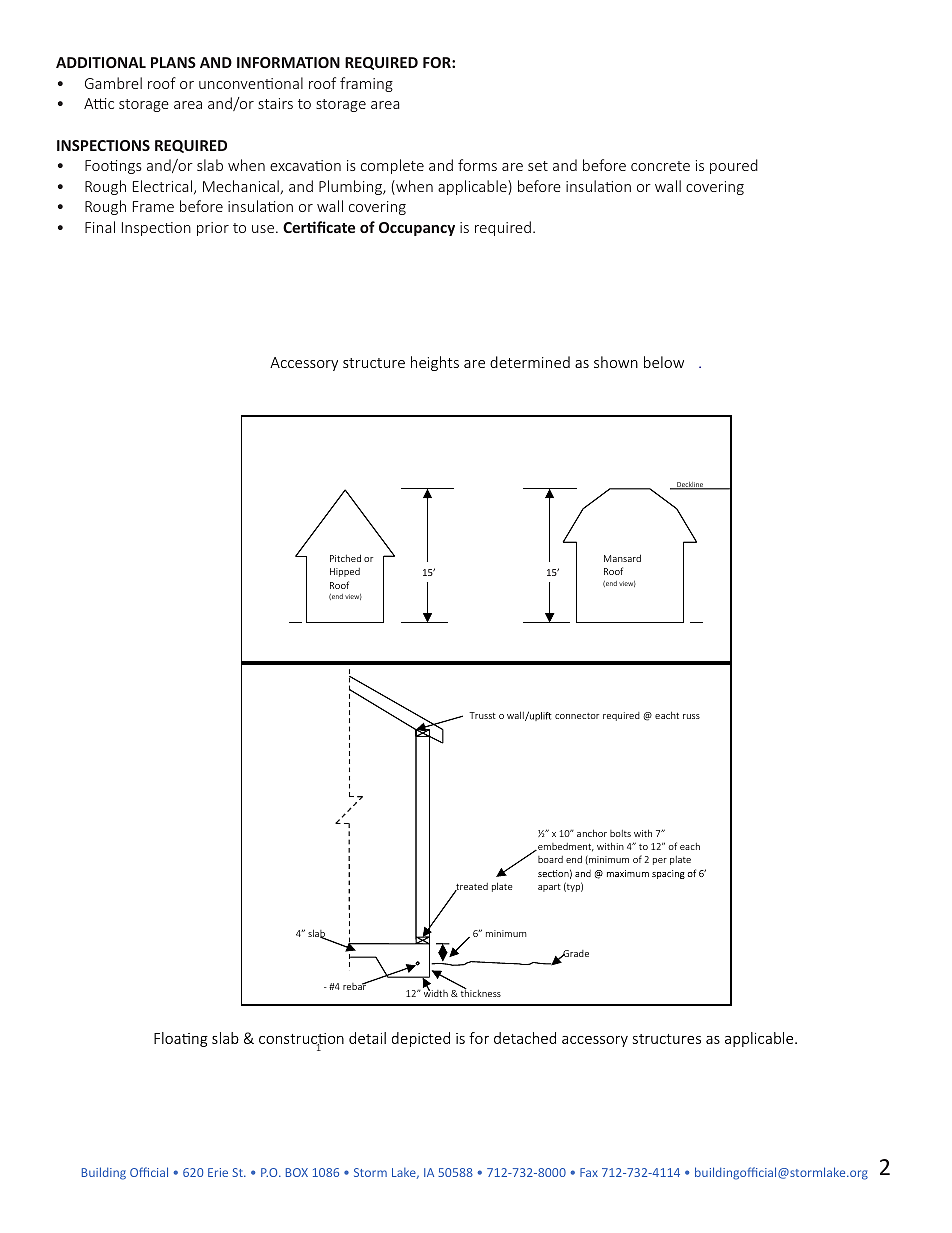 The height and width of the screenshot is (1233, 952). I want to click on Accessory, so click(304, 364).
